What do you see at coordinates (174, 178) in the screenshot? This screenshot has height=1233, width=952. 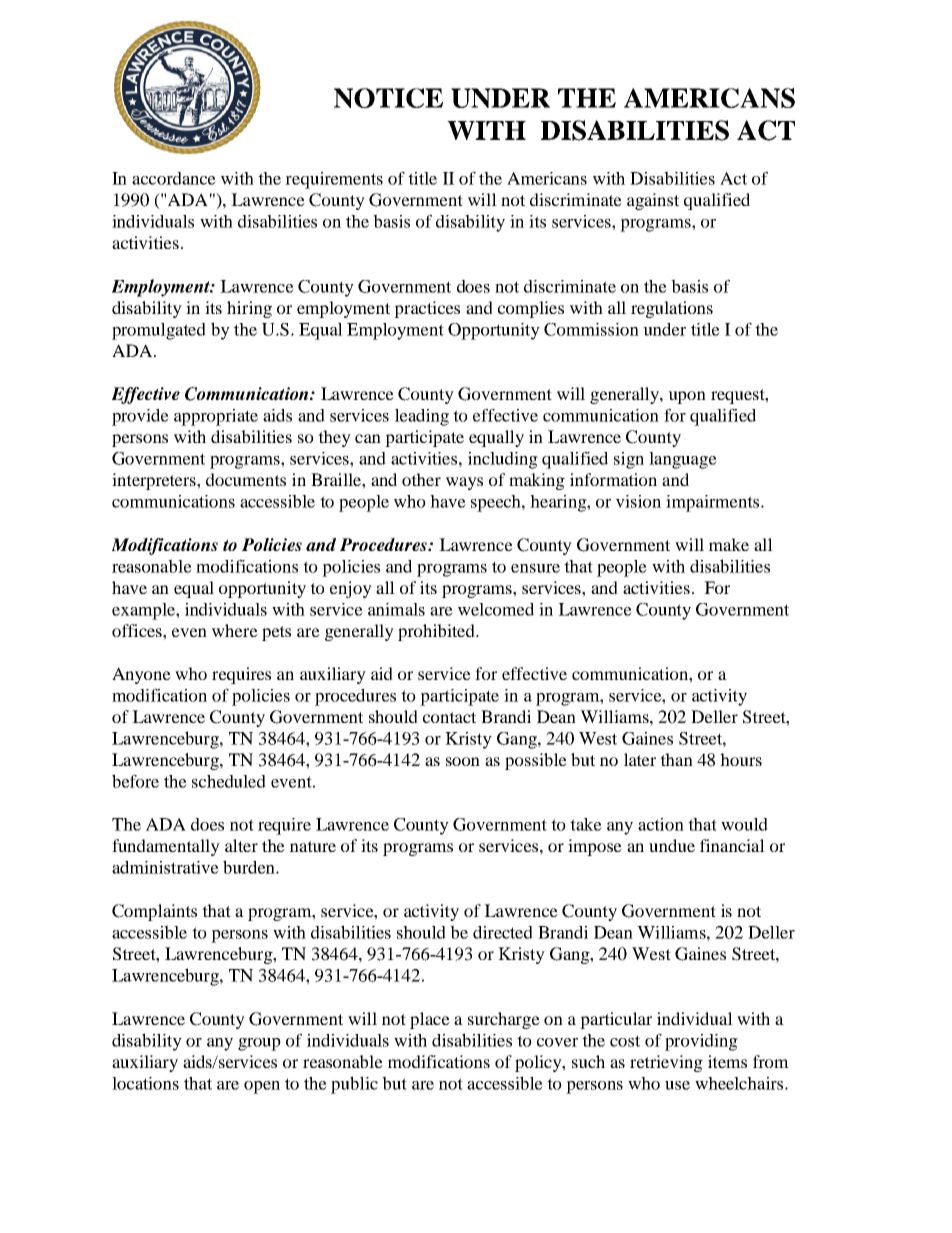 I see `accordance` at bounding box center [174, 178].
